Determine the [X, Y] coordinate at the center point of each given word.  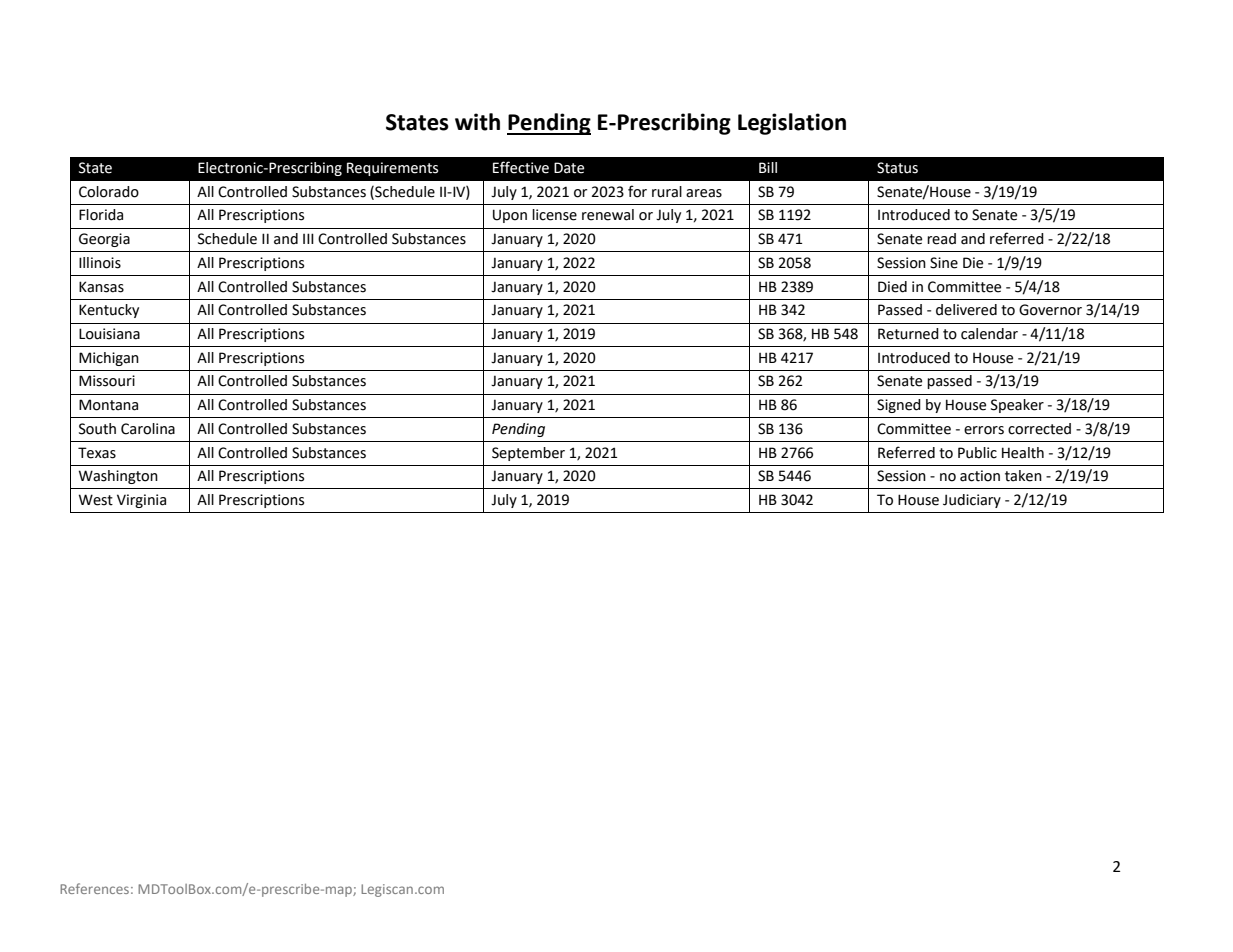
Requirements [392, 169]
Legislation [792, 124]
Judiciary [972, 501]
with [477, 122]
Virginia [141, 501]
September [528, 454]
